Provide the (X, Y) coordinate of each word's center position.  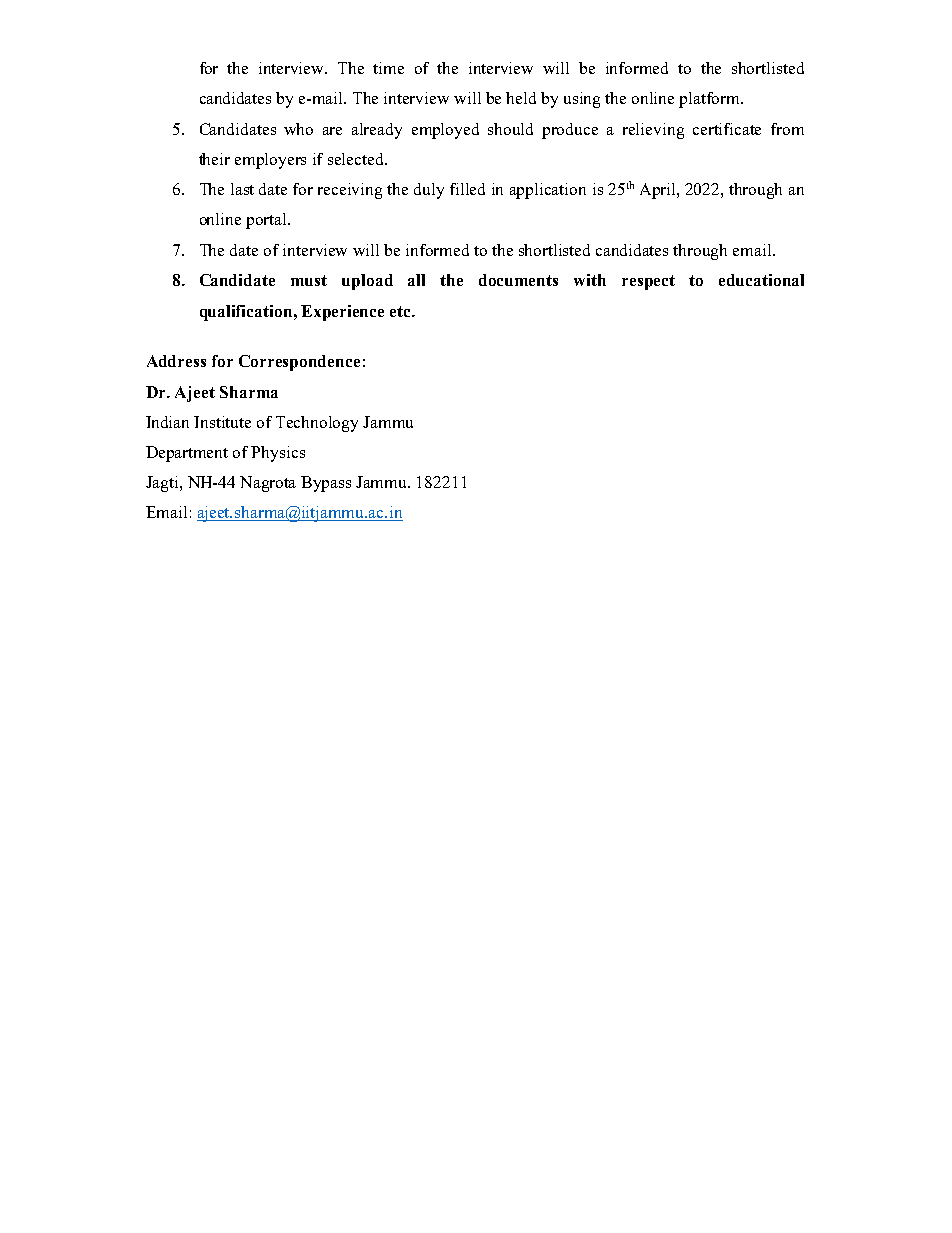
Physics (278, 454)
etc (402, 311)
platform (711, 100)
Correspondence (299, 363)
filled (467, 189)
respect (648, 282)
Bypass (326, 484)
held (521, 98)
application (548, 191)
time (388, 68)
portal (268, 221)
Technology (317, 424)
